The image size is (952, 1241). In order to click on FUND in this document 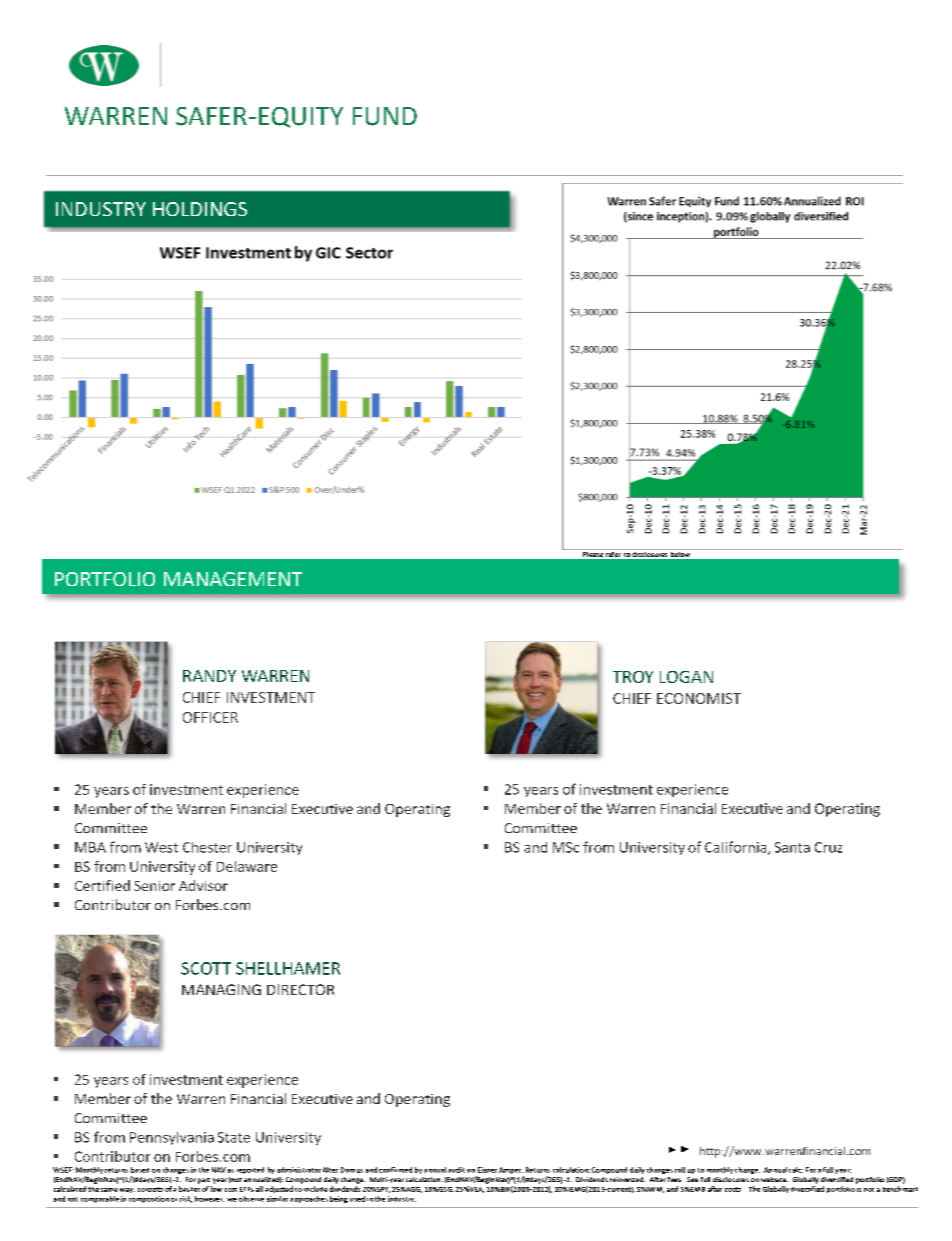, I will do `click(385, 116)`.
